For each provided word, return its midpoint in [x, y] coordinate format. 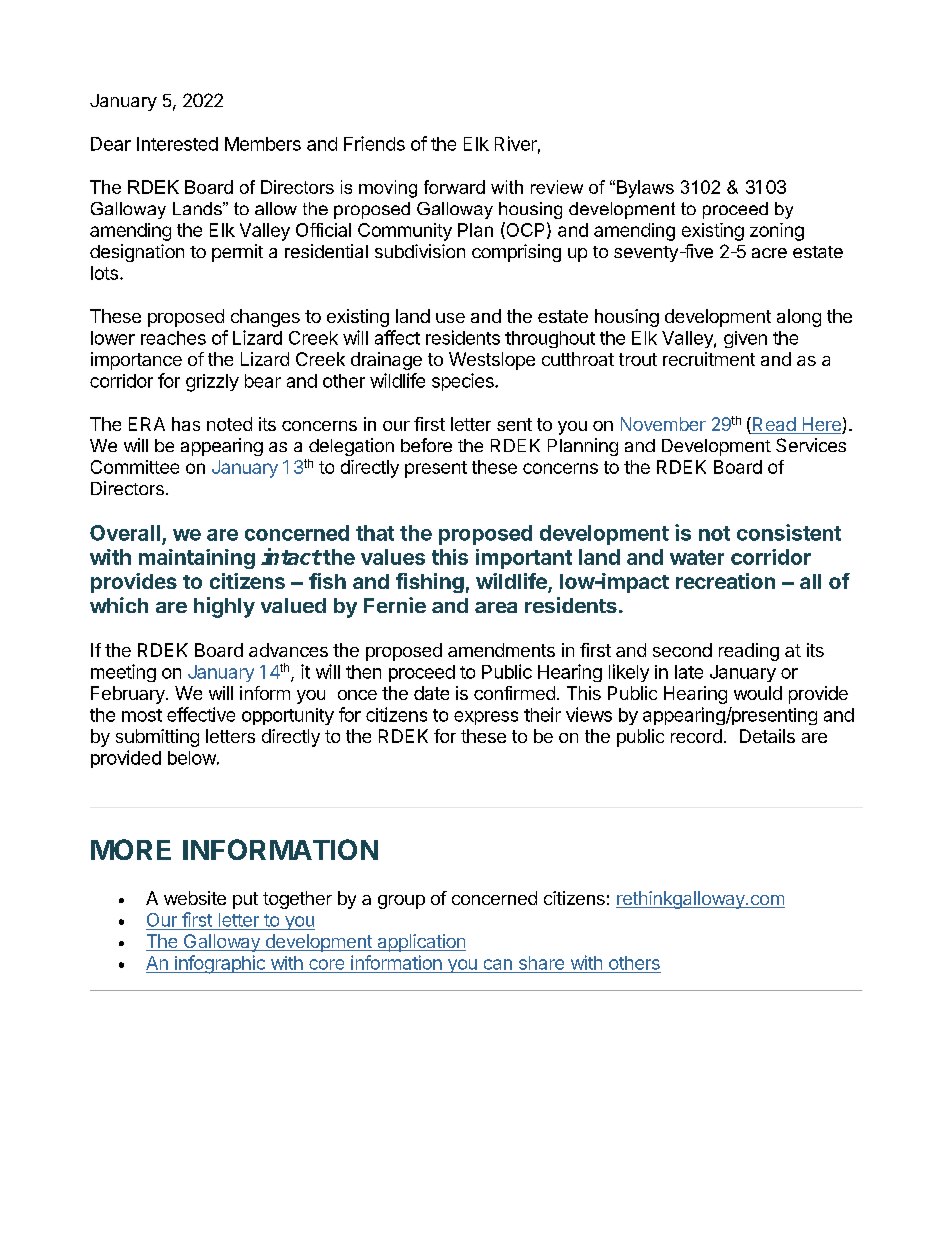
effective [201, 714]
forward [454, 187]
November [663, 424]
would [758, 693]
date [431, 693]
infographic [220, 964]
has [186, 424]
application [420, 943]
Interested [177, 144]
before [426, 445]
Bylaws [644, 189]
